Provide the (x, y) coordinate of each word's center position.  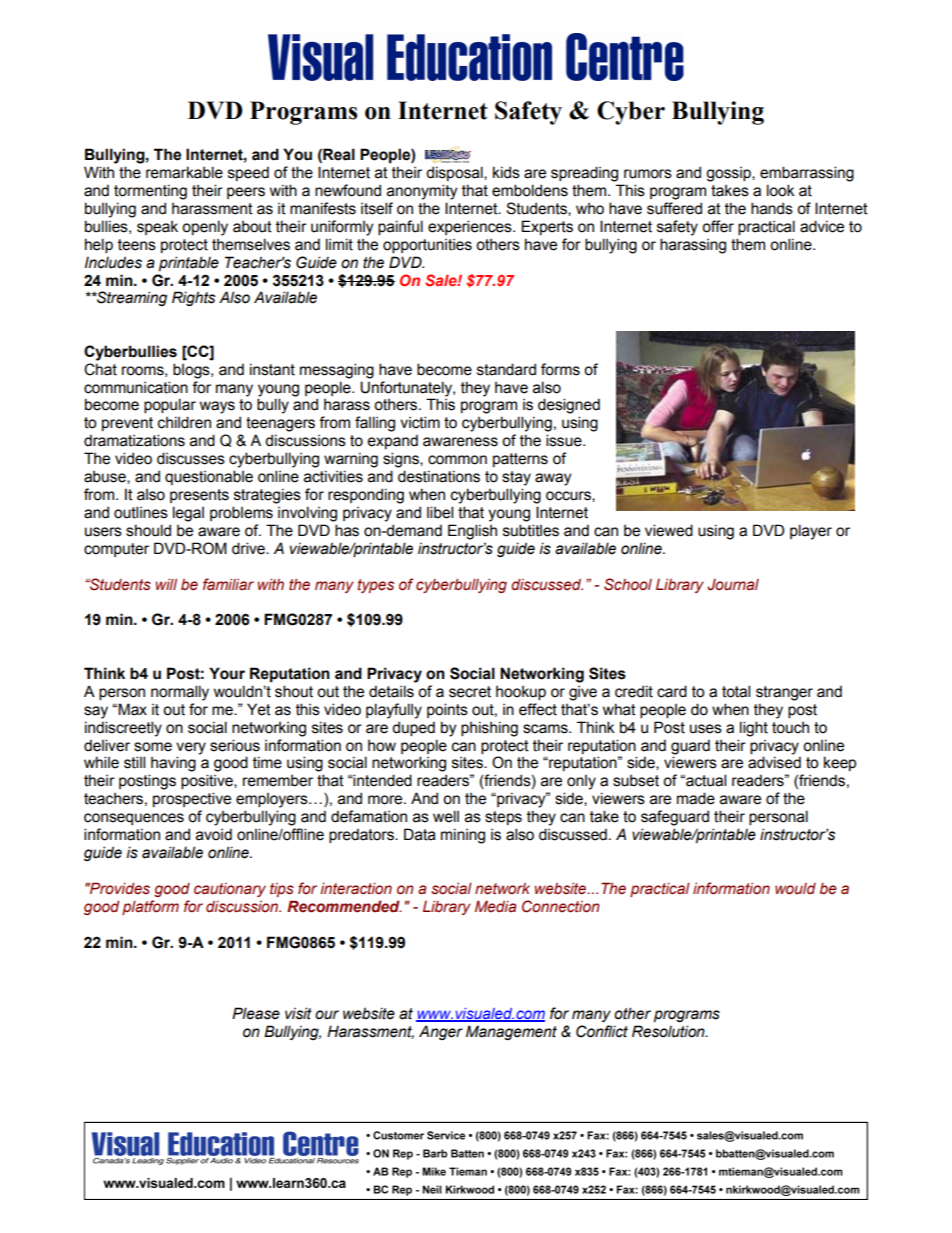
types (376, 586)
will (166, 584)
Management (511, 1032)
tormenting (150, 192)
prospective (192, 799)
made (696, 798)
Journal (733, 585)
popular (170, 405)
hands (772, 208)
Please (256, 1013)
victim (420, 422)
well (446, 816)
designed (569, 406)
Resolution (669, 1031)
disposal (455, 173)
